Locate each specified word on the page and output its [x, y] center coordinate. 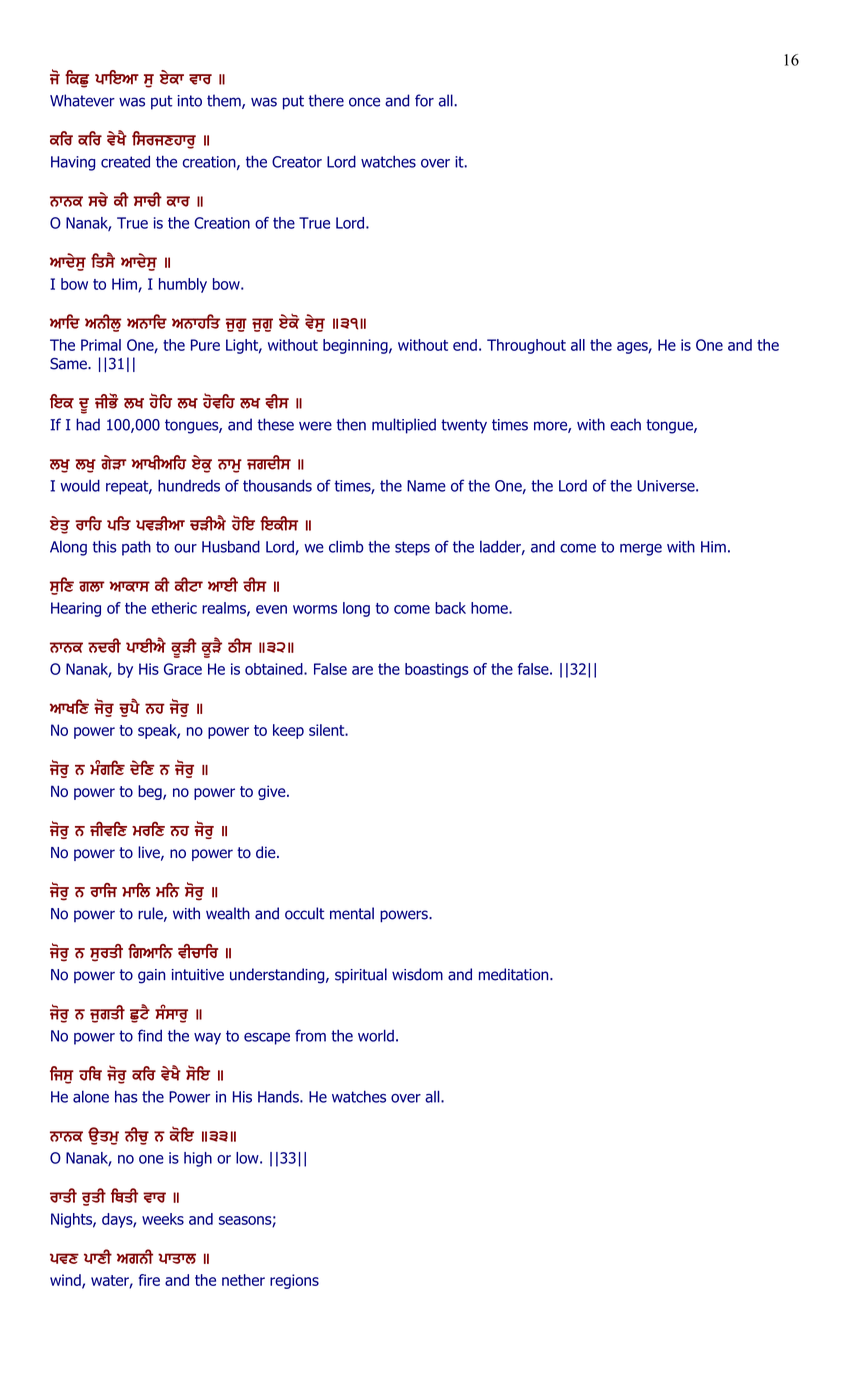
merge [641, 550]
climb [346, 546]
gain [151, 976]
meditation [515, 974]
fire [149, 1280]
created [125, 161]
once [364, 102]
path [136, 548]
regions [294, 1281]
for [424, 100]
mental [352, 913]
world [376, 1035]
